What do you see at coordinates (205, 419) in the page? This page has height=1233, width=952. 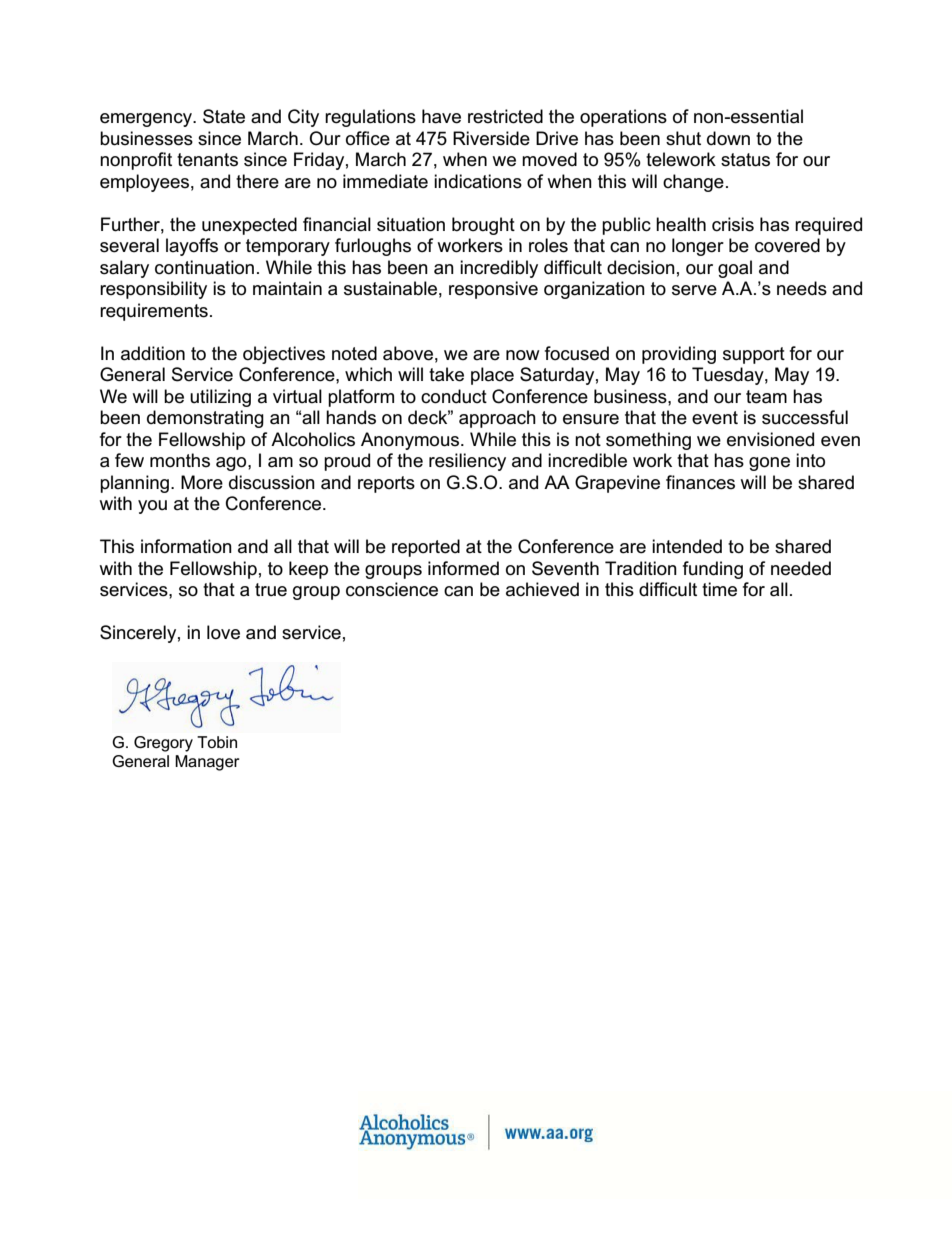 I see `demonstrating` at bounding box center [205, 419].
